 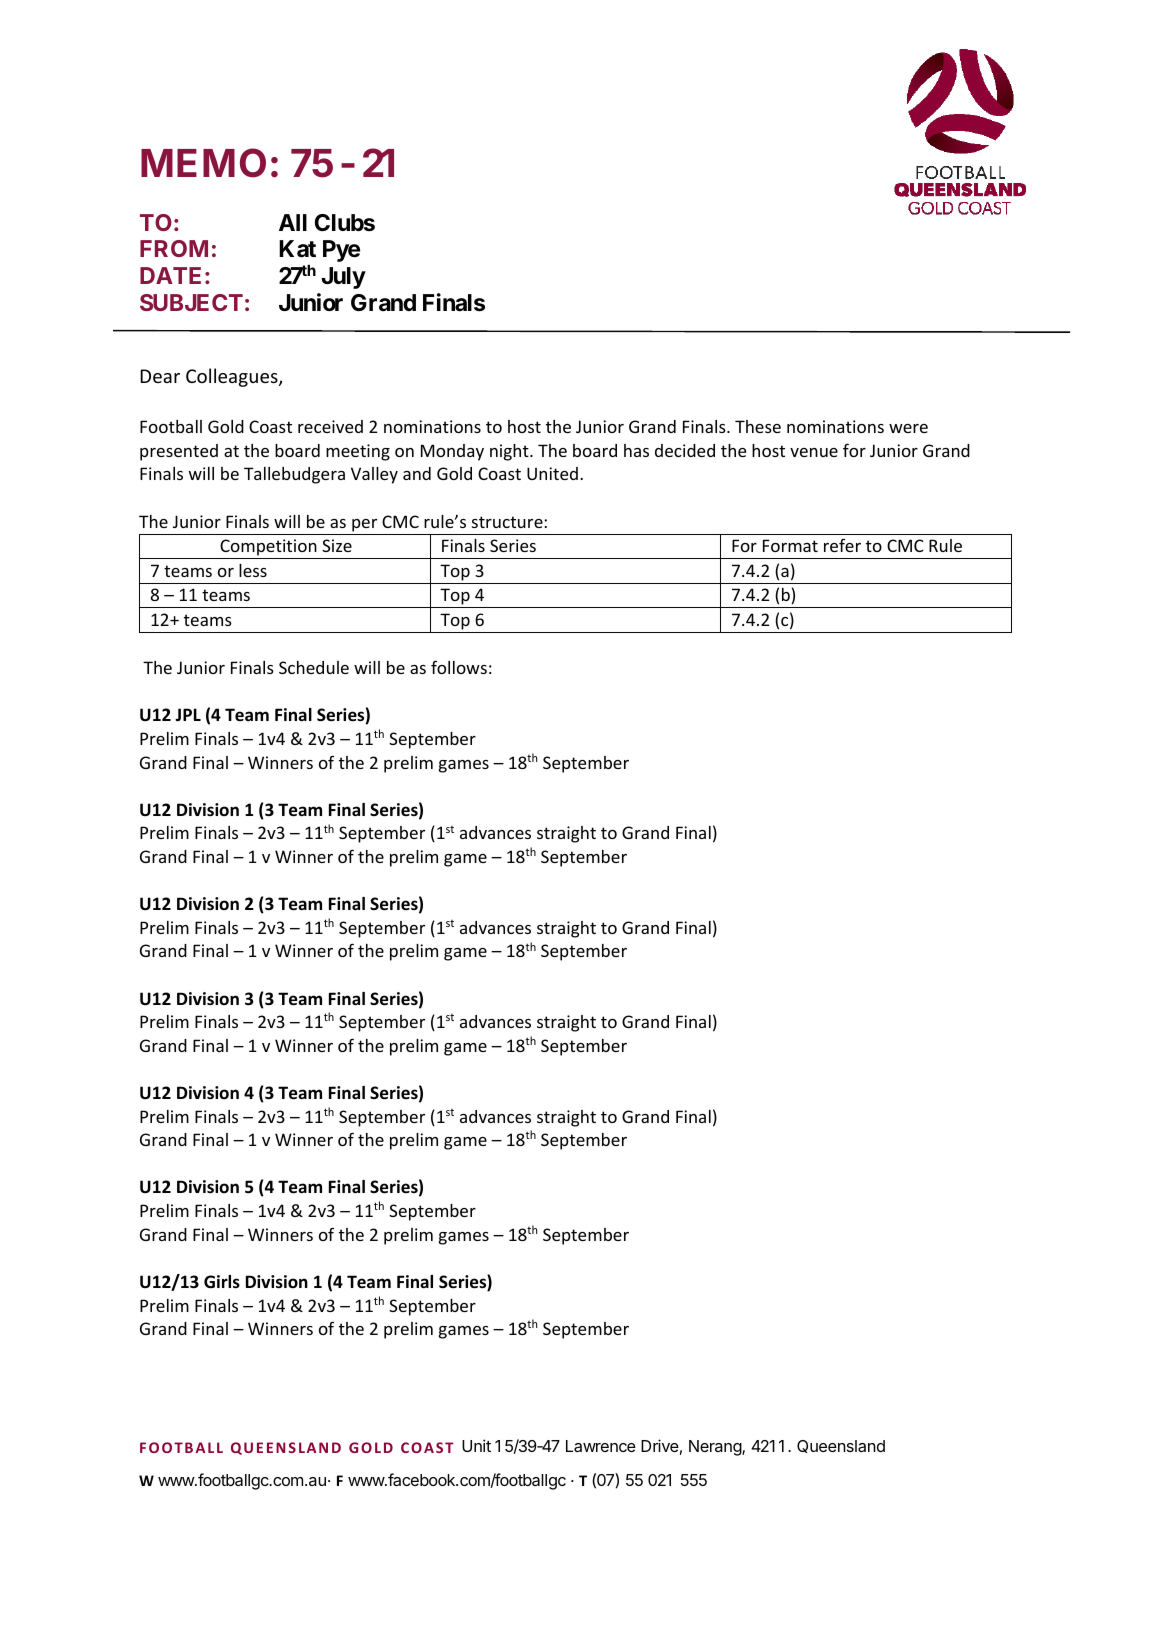 I want to click on Lawrence, so click(x=601, y=1446).
